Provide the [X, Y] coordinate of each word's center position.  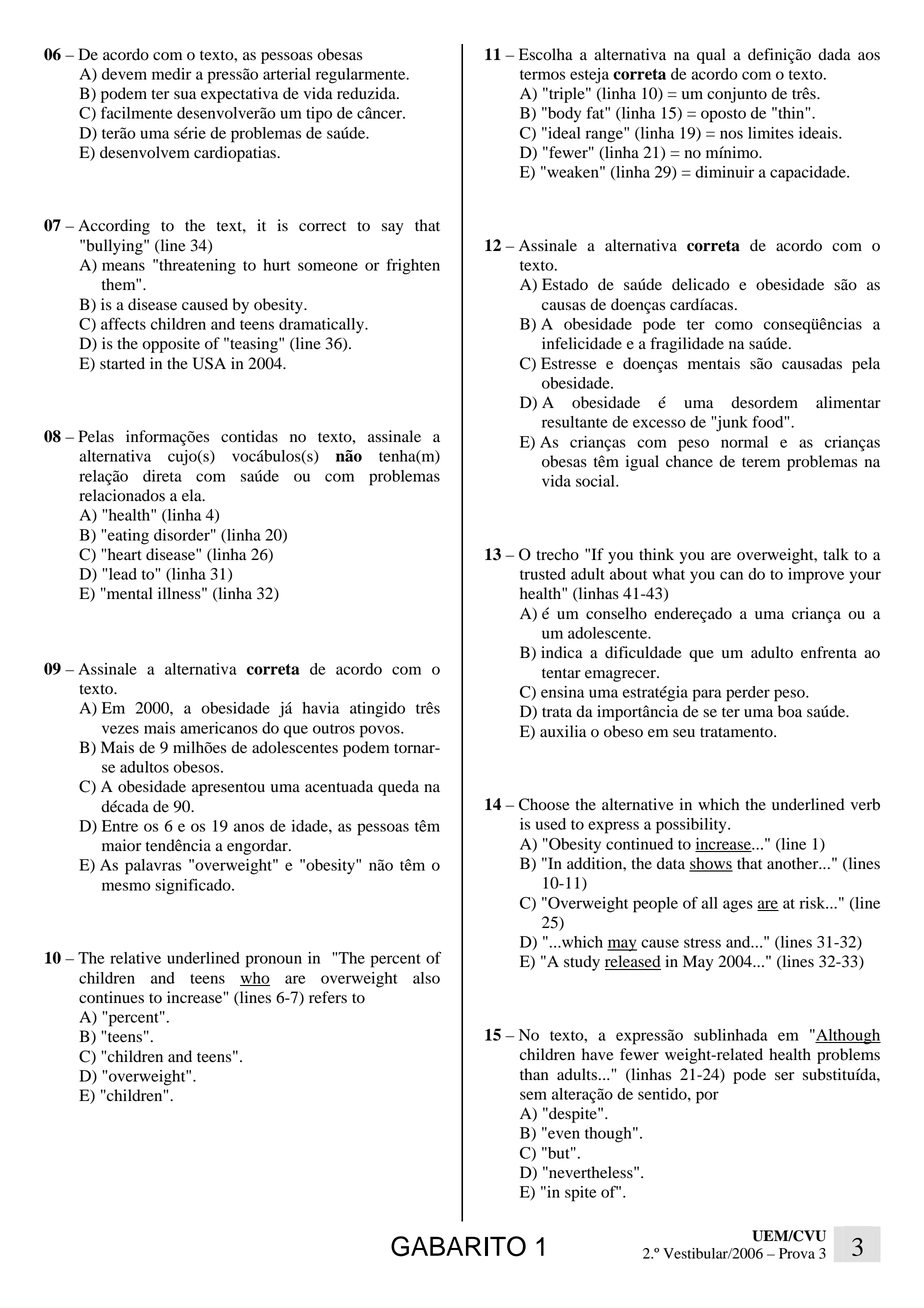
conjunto [737, 95]
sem [533, 1095]
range [605, 135]
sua [185, 95]
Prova [797, 1253]
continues [111, 997]
